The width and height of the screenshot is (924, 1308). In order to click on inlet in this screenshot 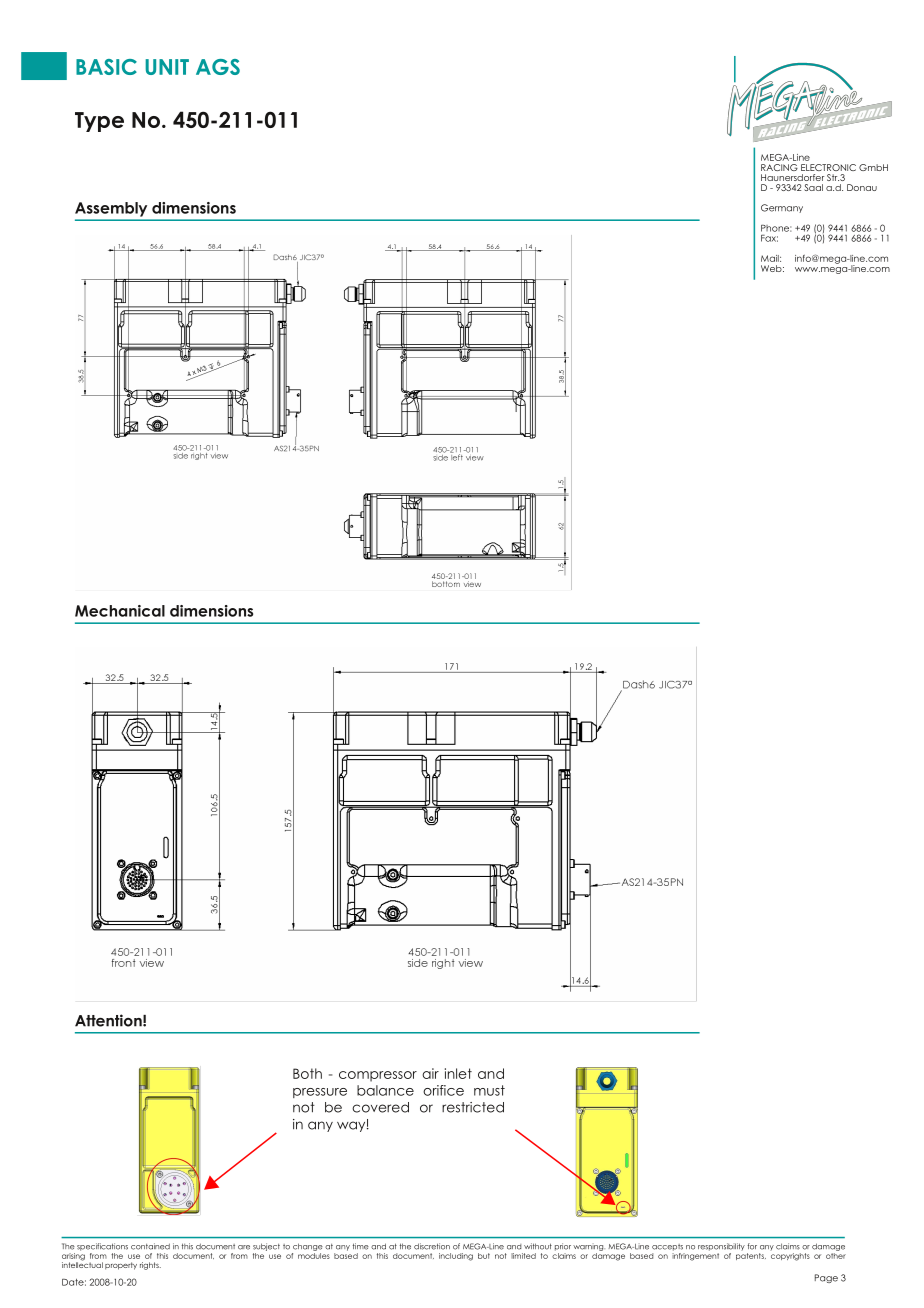, I will do `click(458, 1073)`.
